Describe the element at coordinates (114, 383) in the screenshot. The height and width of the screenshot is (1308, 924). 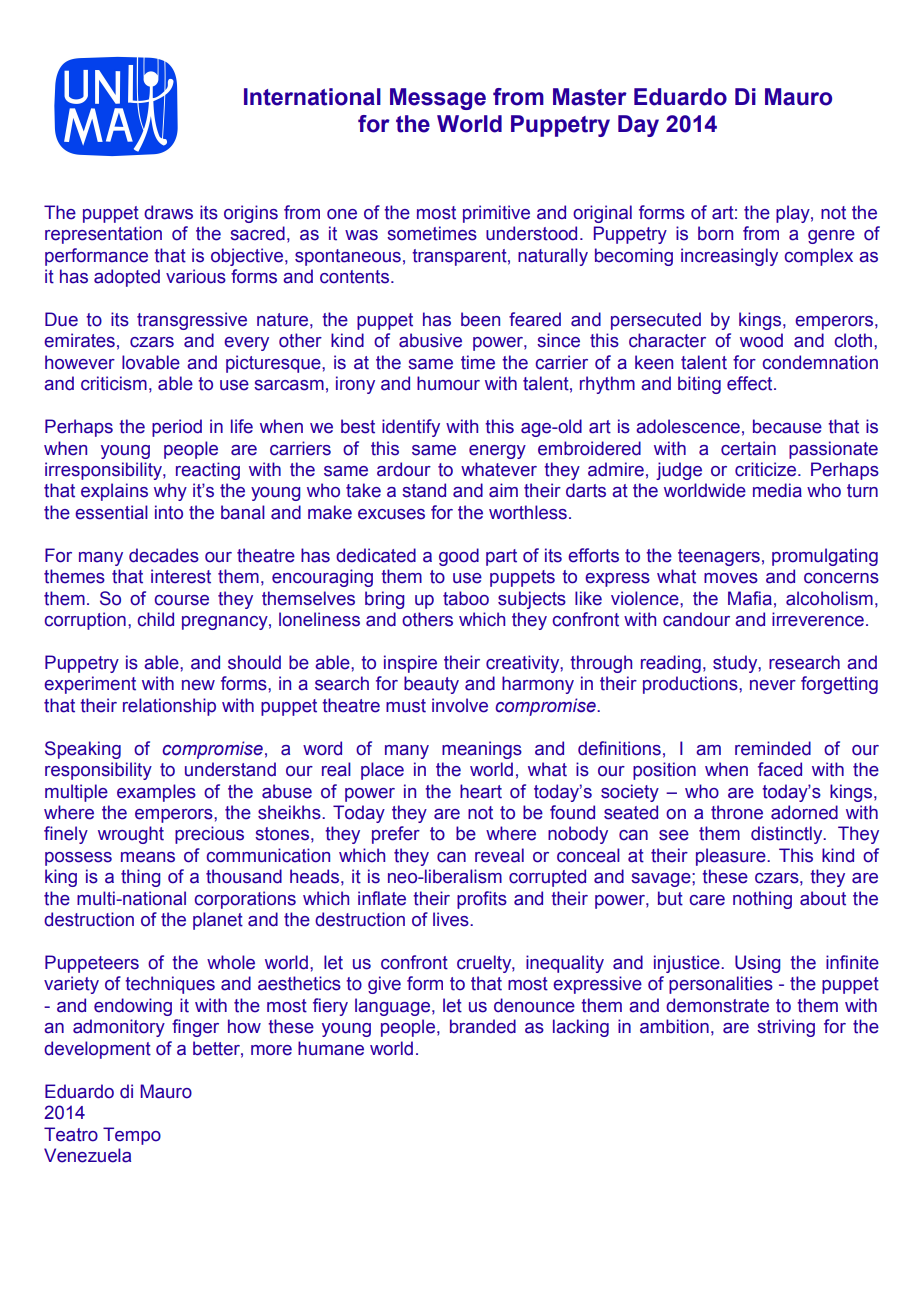
I see `criticism` at that location.
